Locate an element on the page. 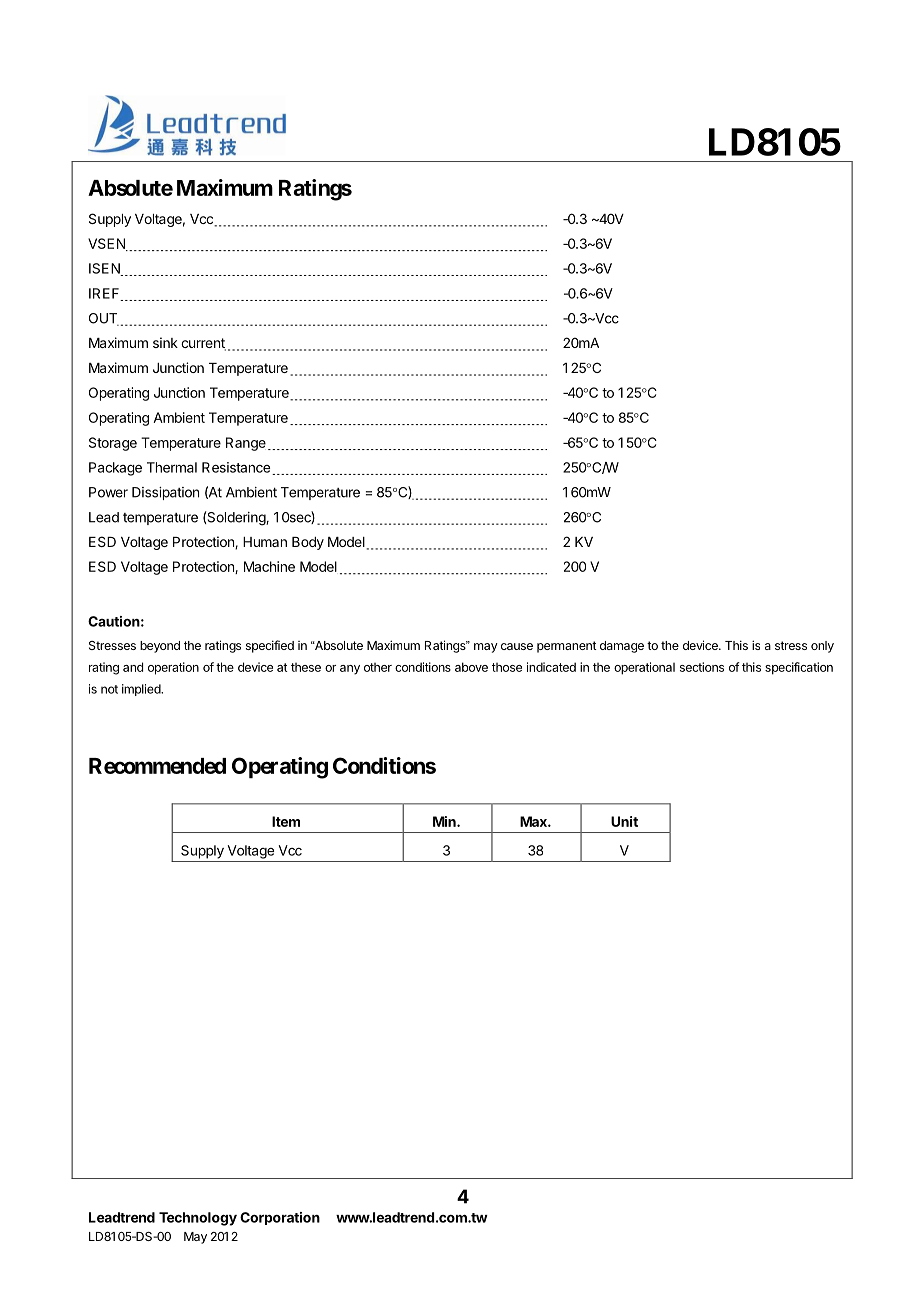  Dissipation is located at coordinates (165, 493).
